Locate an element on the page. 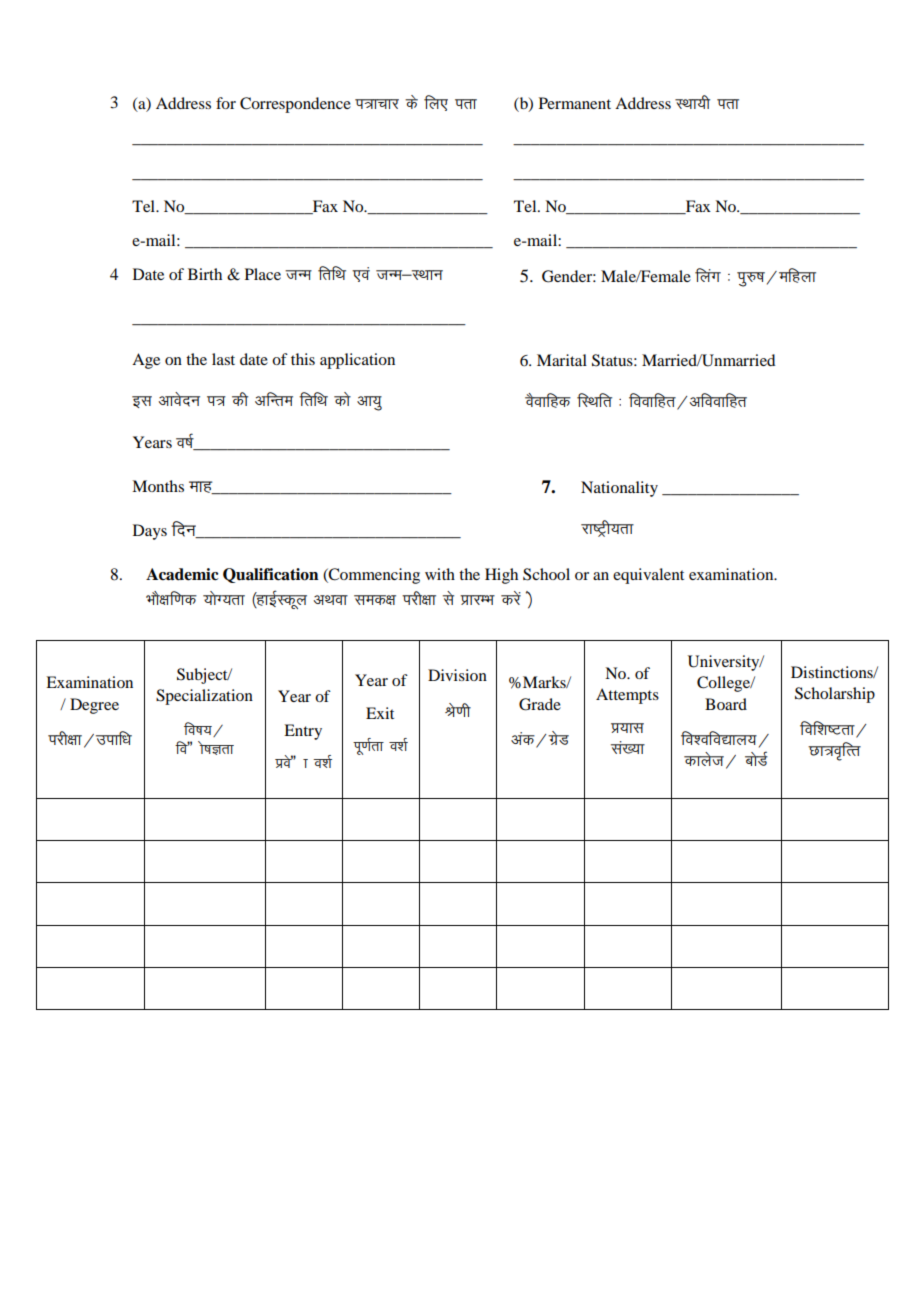  Correspondence is located at coordinates (295, 105).
